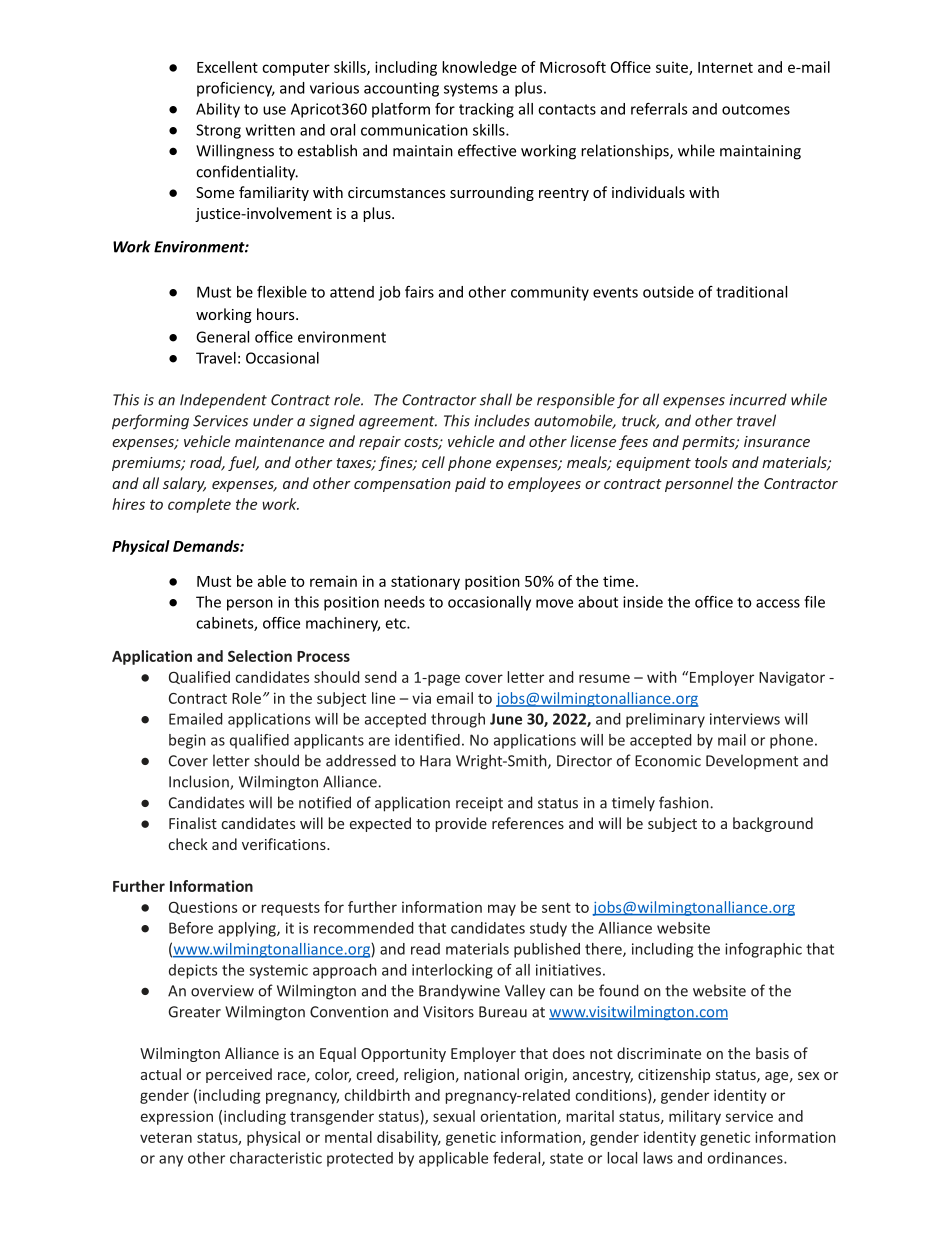 The image size is (952, 1233). I want to click on Inclusion, so click(200, 782).
